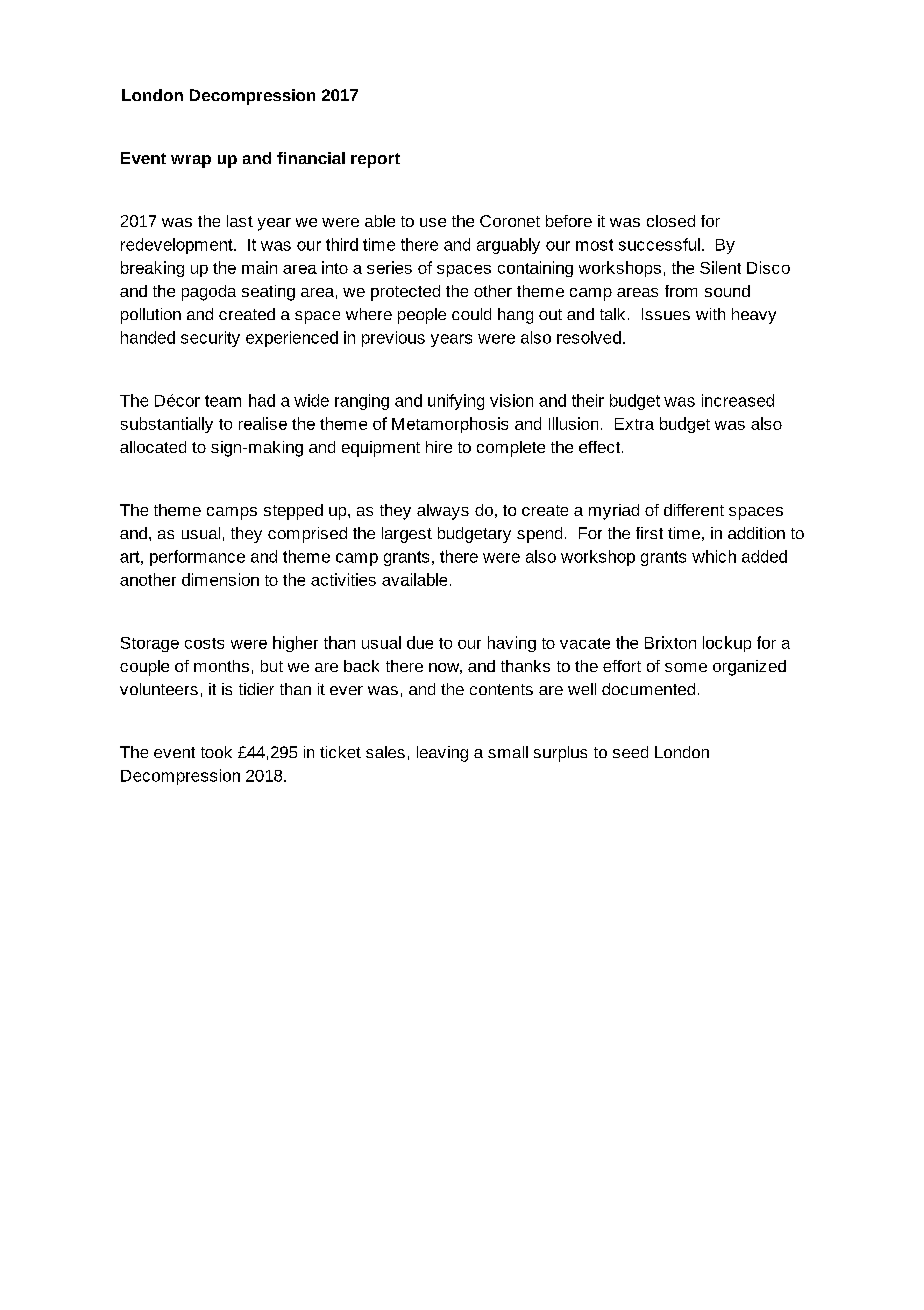  Describe the element at coordinates (210, 339) in the page. I see `security` at that location.
